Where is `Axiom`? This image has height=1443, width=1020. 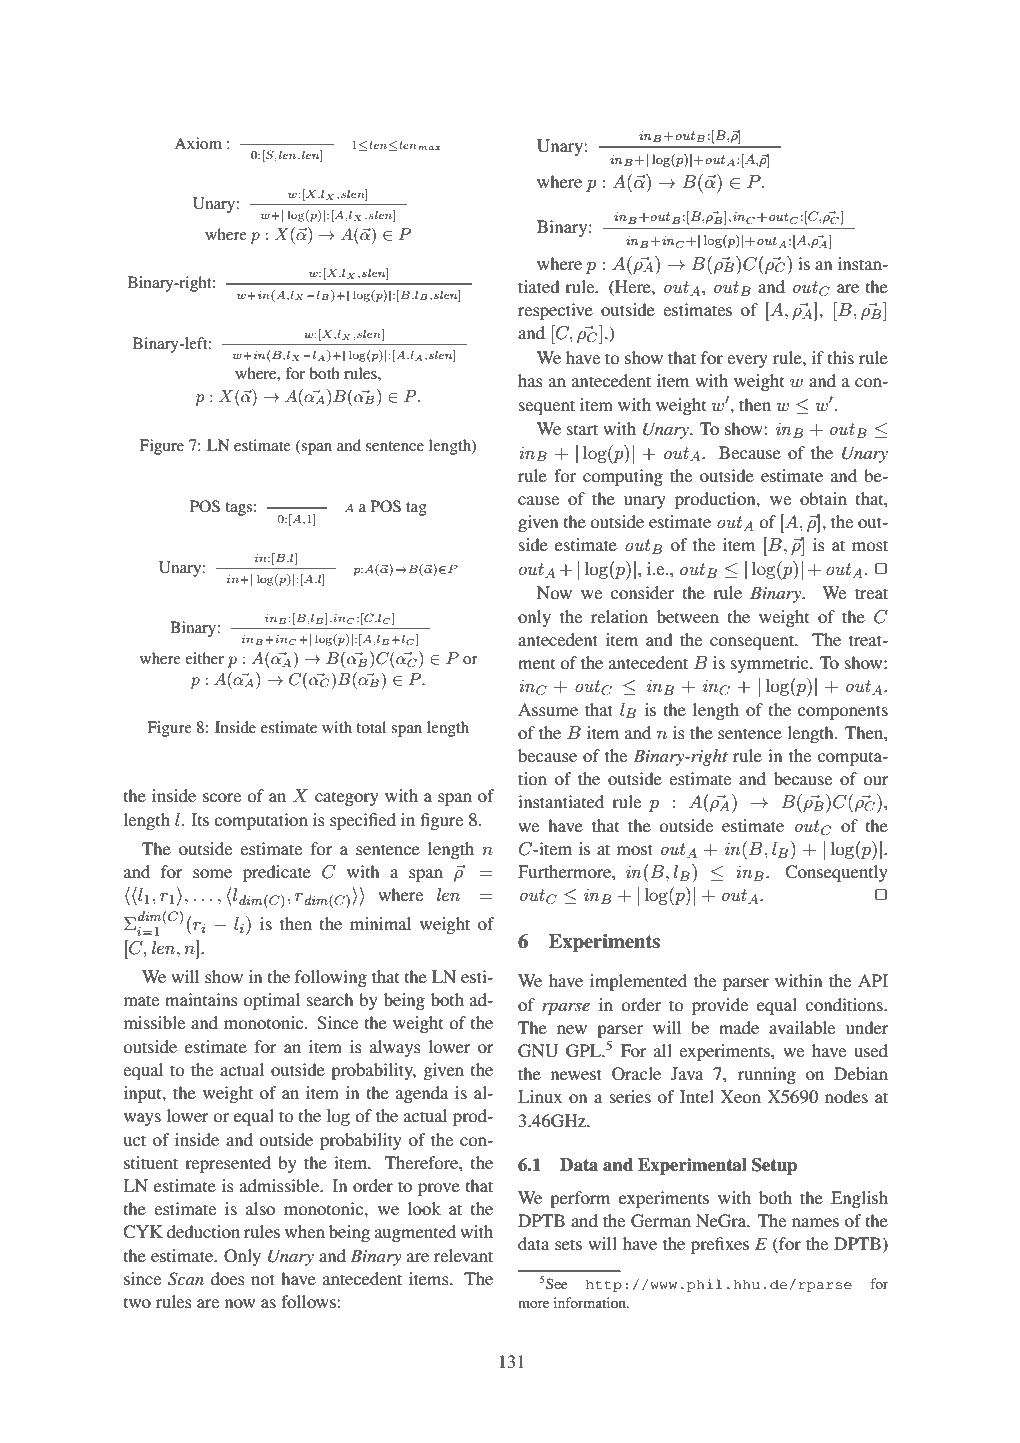
Axiom is located at coordinates (198, 143).
